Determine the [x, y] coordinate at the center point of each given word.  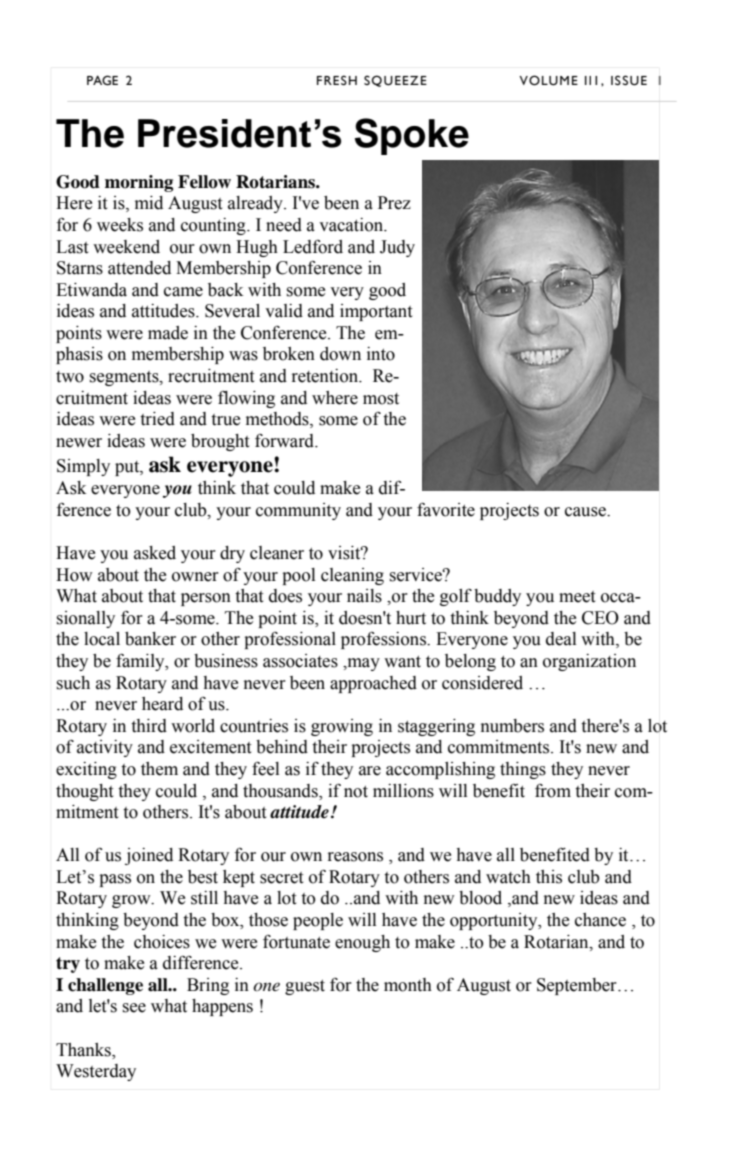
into [381, 354]
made [168, 333]
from [553, 791]
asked [155, 553]
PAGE [102, 80]
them [159, 769]
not [356, 792]
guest [305, 987]
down [340, 354]
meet [577, 597]
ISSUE [629, 80]
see [134, 1008]
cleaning [352, 576]
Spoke [412, 136]
